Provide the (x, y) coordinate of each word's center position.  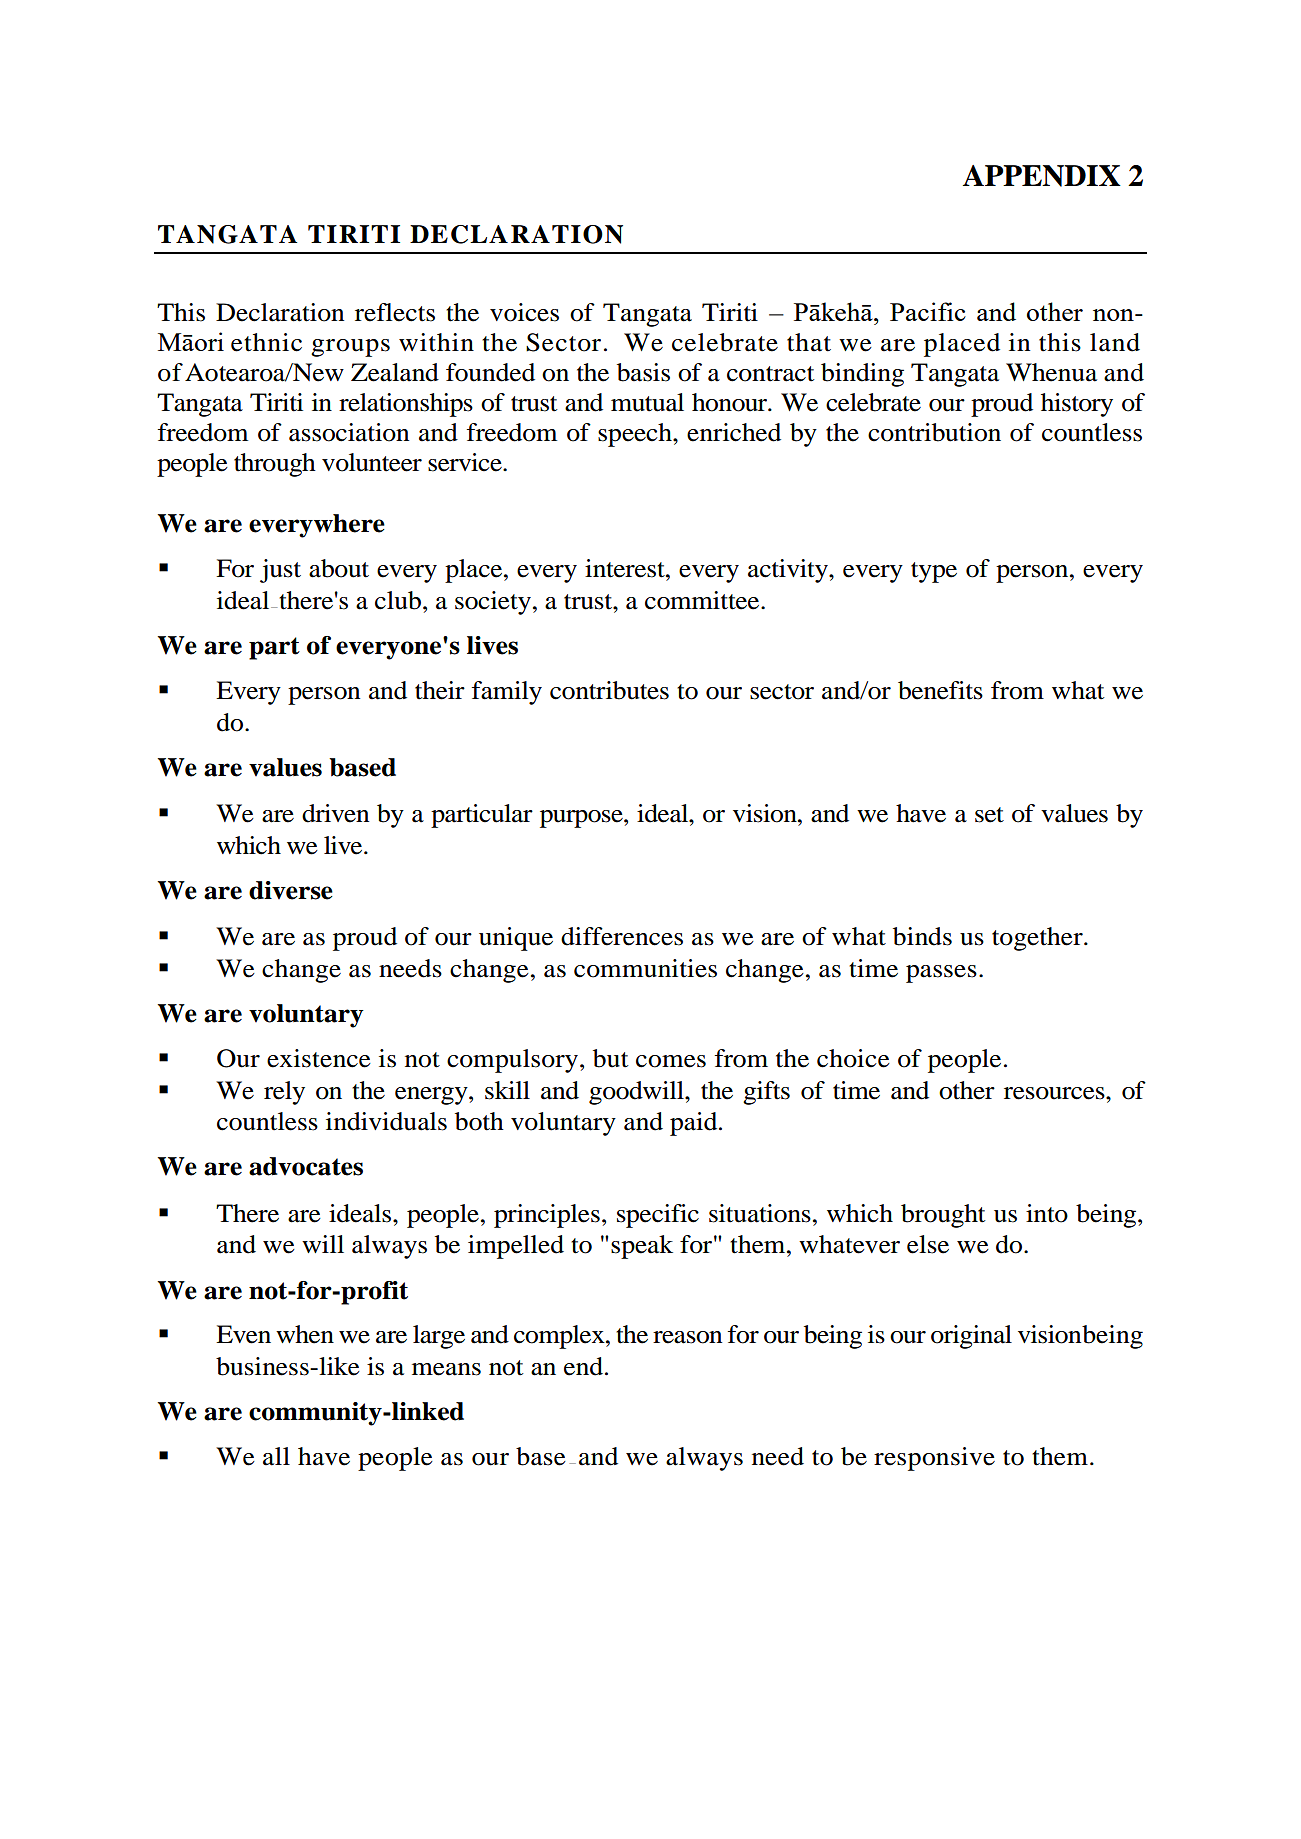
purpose (582, 819)
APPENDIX (1042, 176)
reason (687, 1337)
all (276, 1456)
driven (335, 813)
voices (524, 312)
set (989, 815)
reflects (395, 312)
